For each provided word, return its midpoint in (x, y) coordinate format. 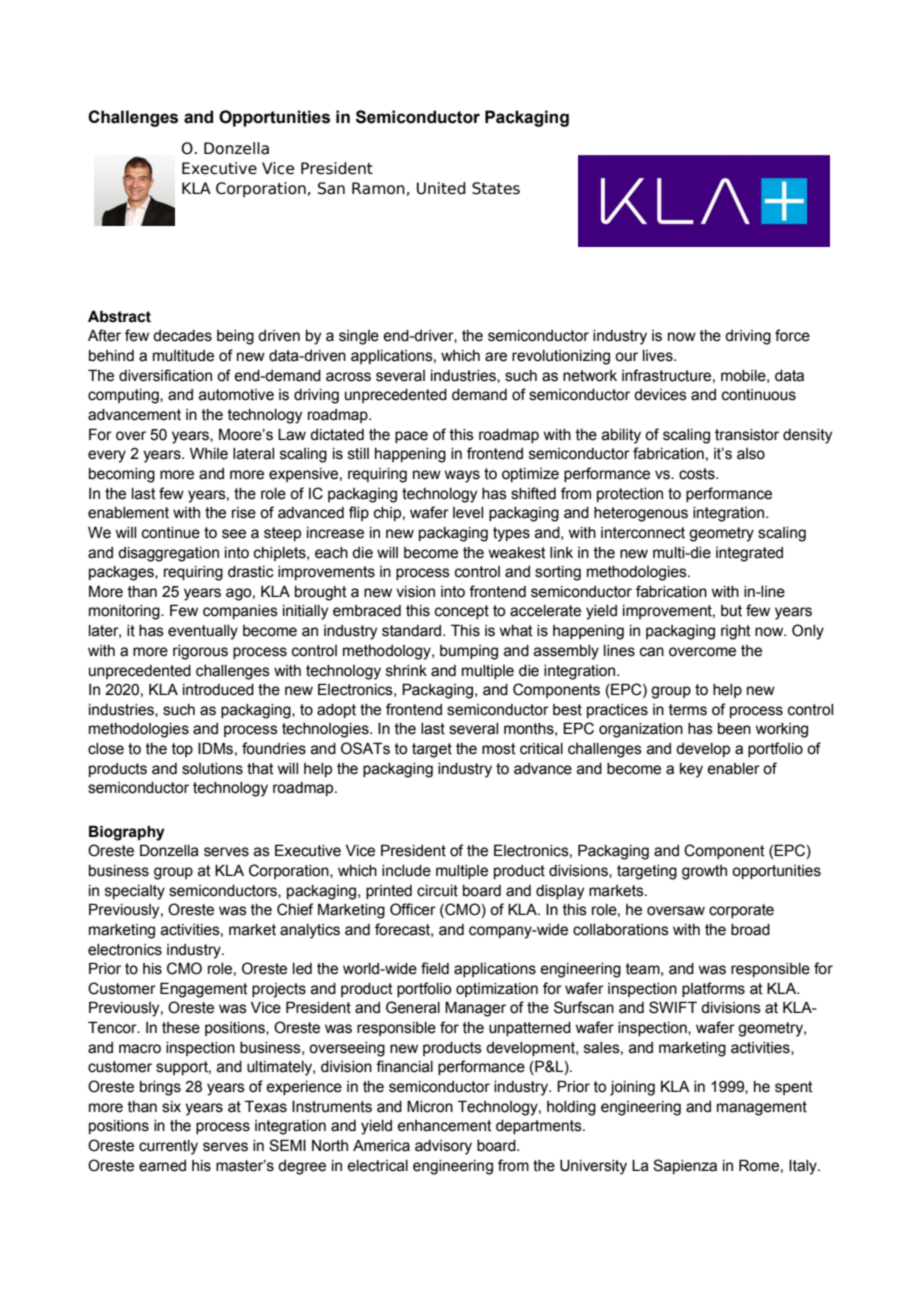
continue (171, 533)
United (441, 188)
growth (704, 872)
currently (168, 1147)
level (468, 513)
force (792, 335)
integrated (749, 554)
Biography (127, 833)
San (331, 188)
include (406, 871)
